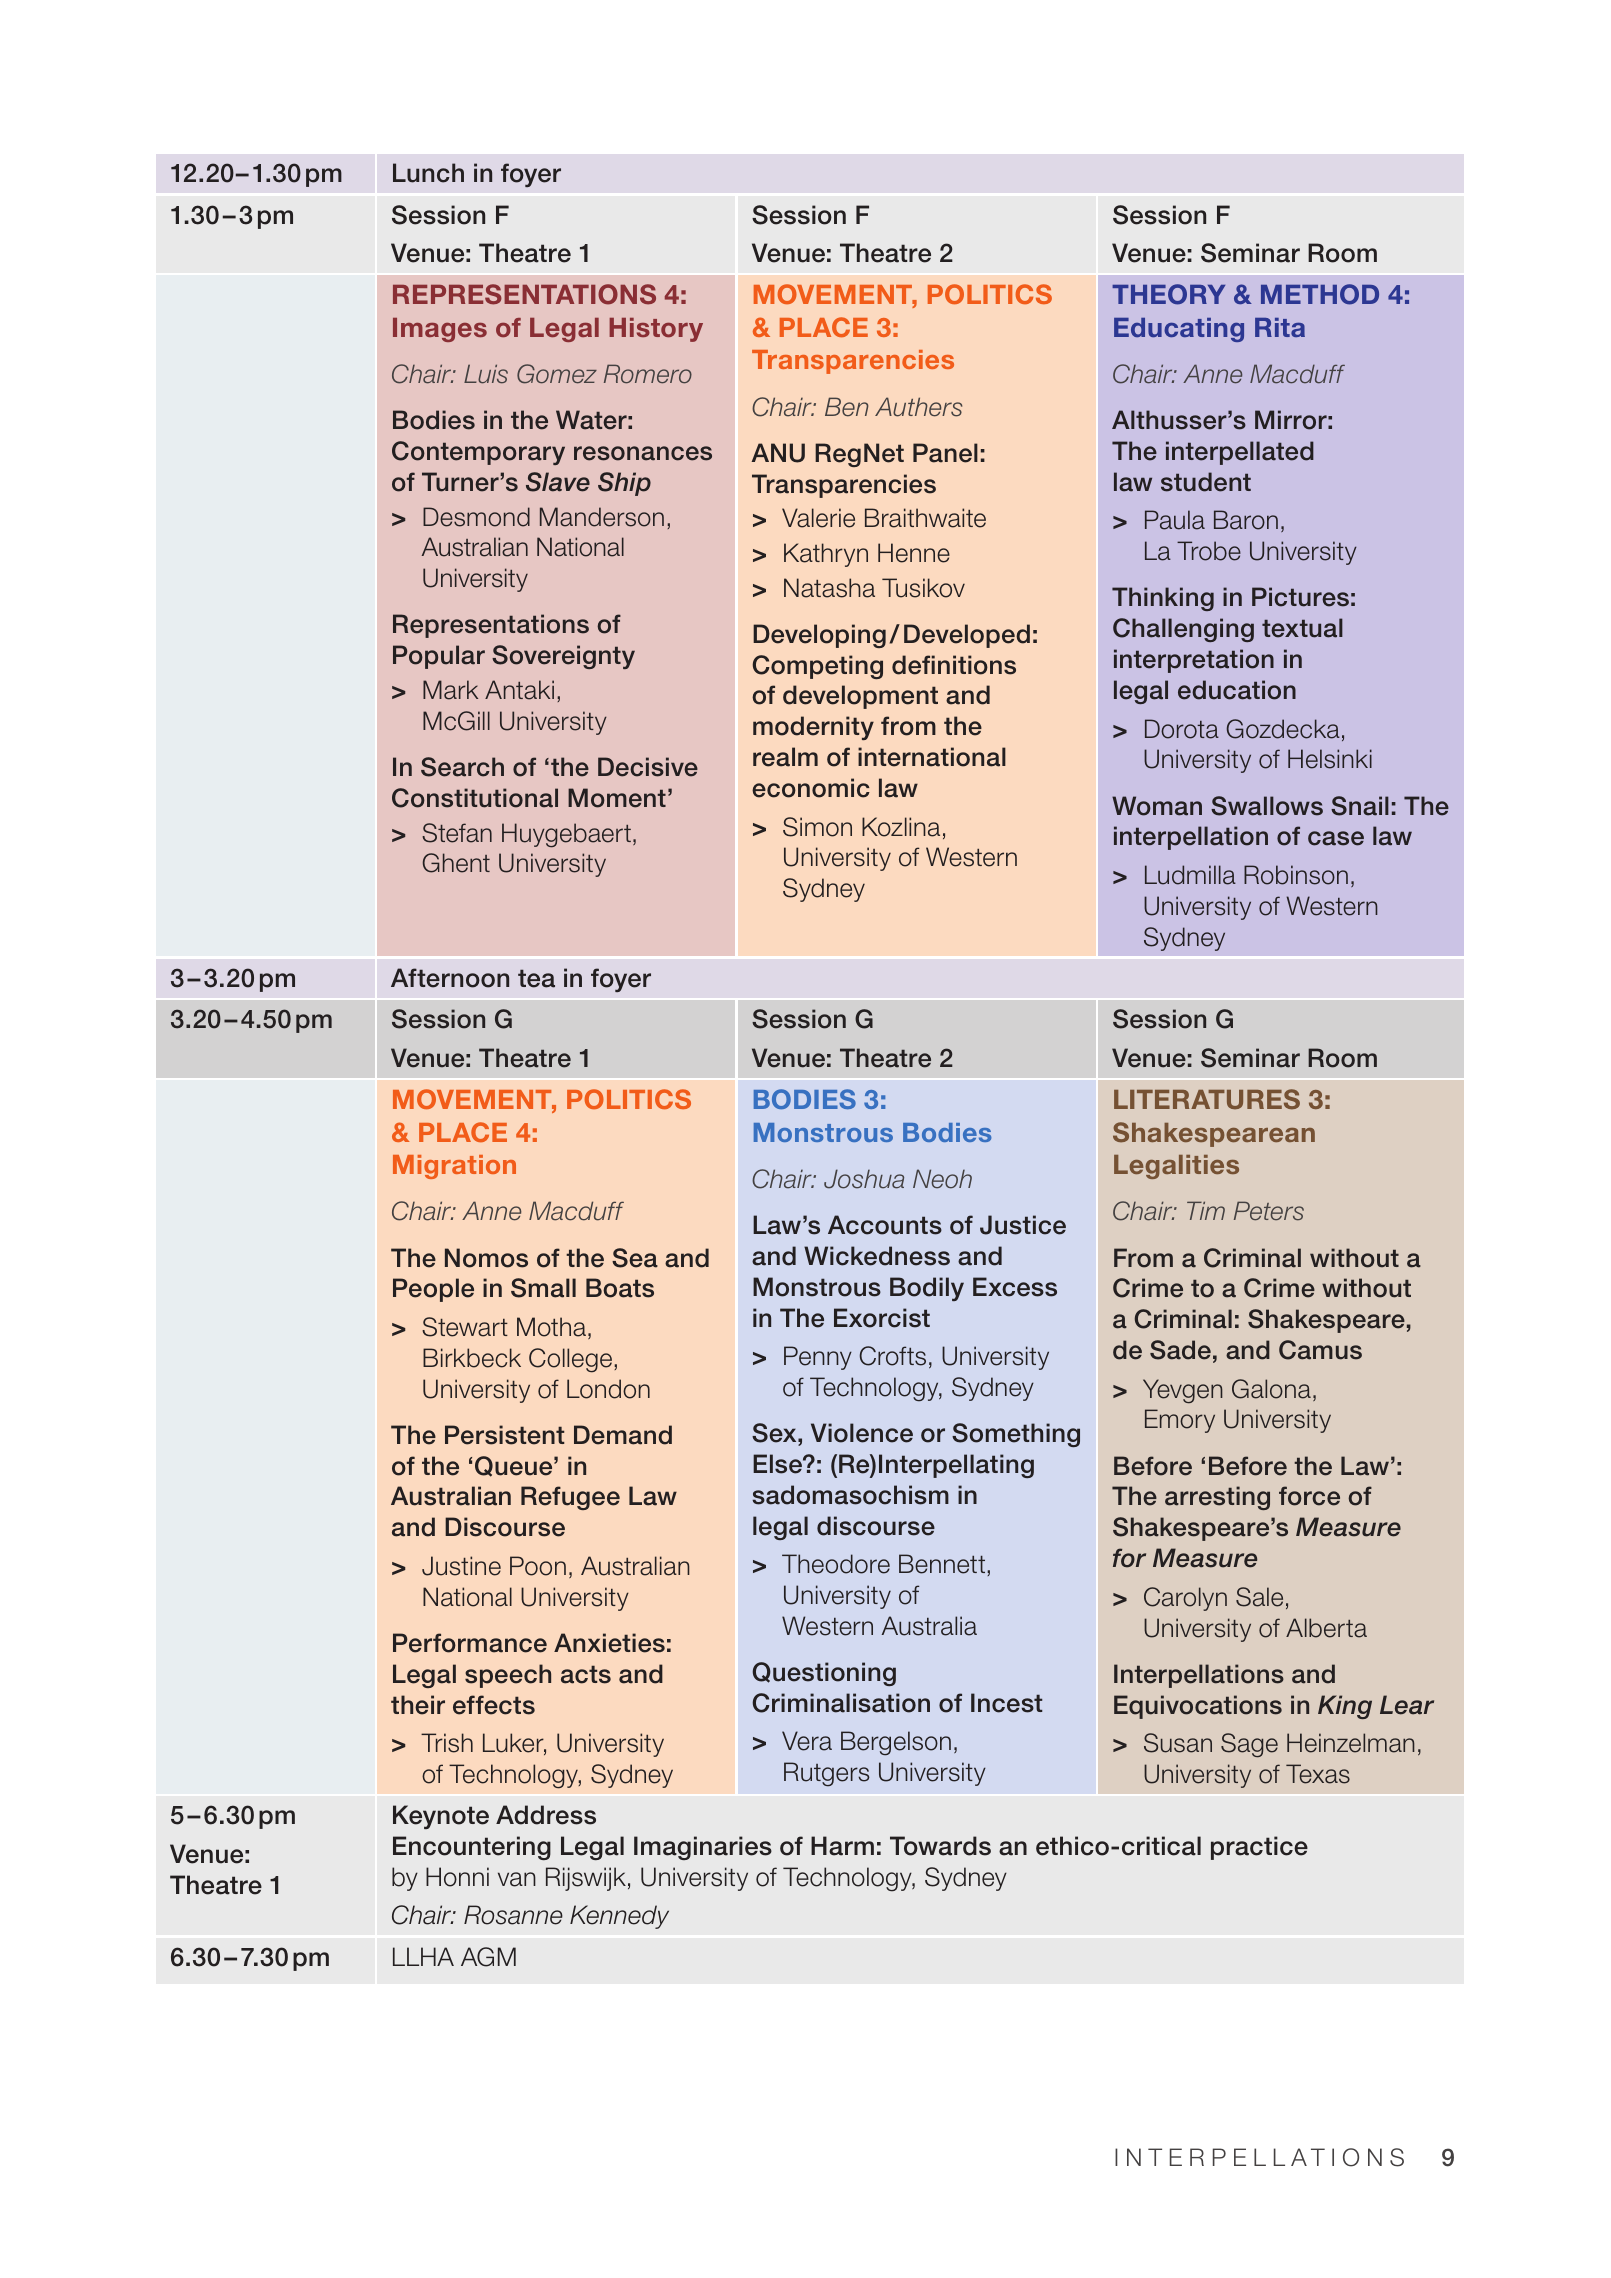  I want to click on Panel, so click(945, 453).
